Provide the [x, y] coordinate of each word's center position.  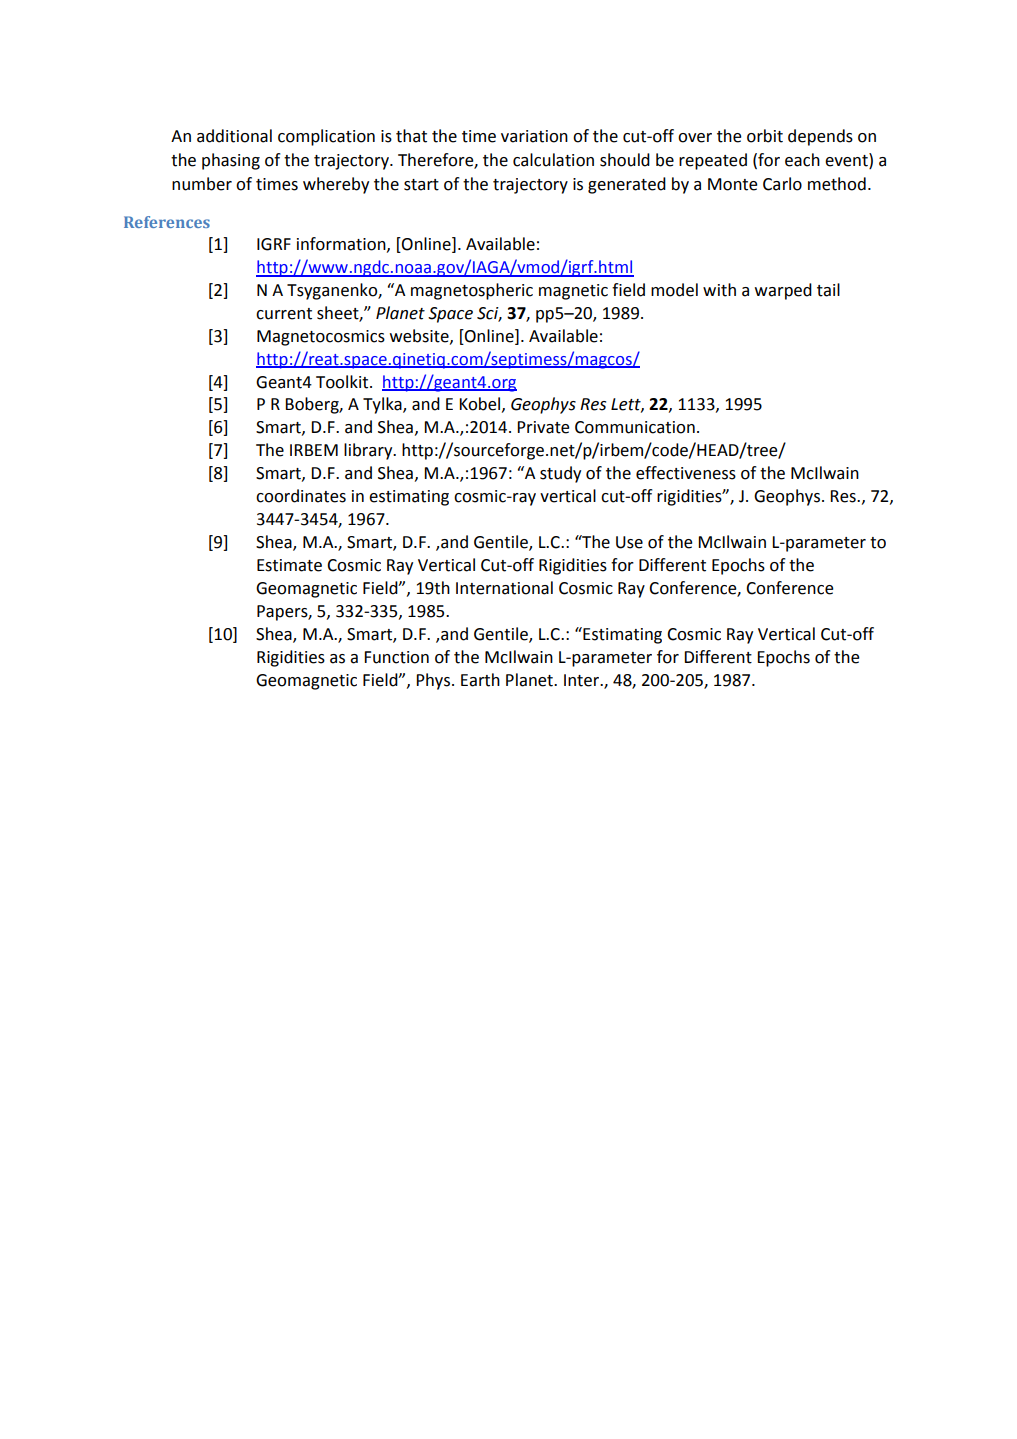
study [560, 474]
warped [783, 291]
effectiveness [686, 473]
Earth [480, 680]
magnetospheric [472, 291]
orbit [765, 136]
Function [396, 657]
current [284, 314]
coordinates [301, 496]
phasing [231, 161]
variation [534, 136]
